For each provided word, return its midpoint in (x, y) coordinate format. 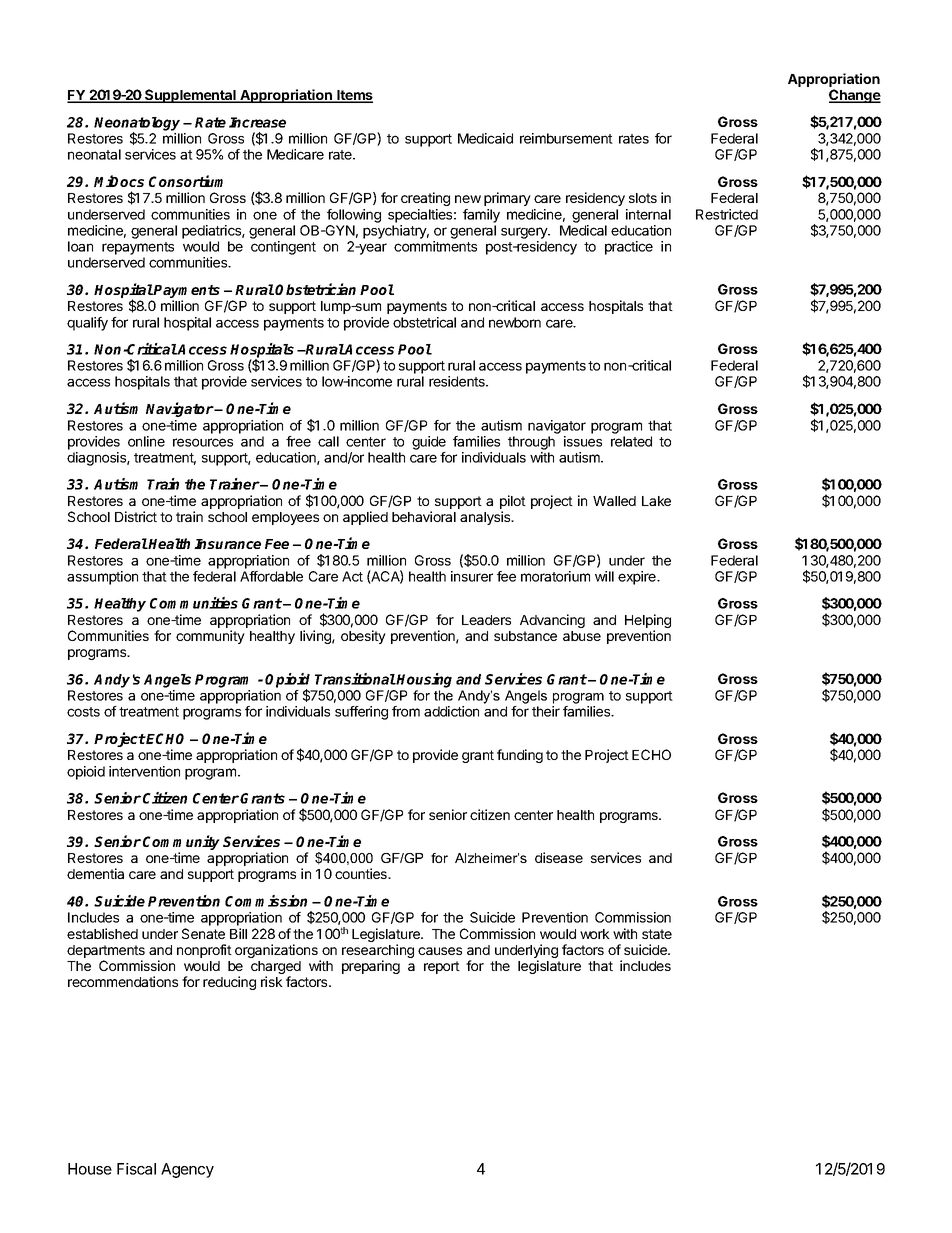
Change (855, 96)
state (657, 934)
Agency (187, 1170)
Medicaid (485, 138)
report (442, 967)
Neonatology (137, 125)
